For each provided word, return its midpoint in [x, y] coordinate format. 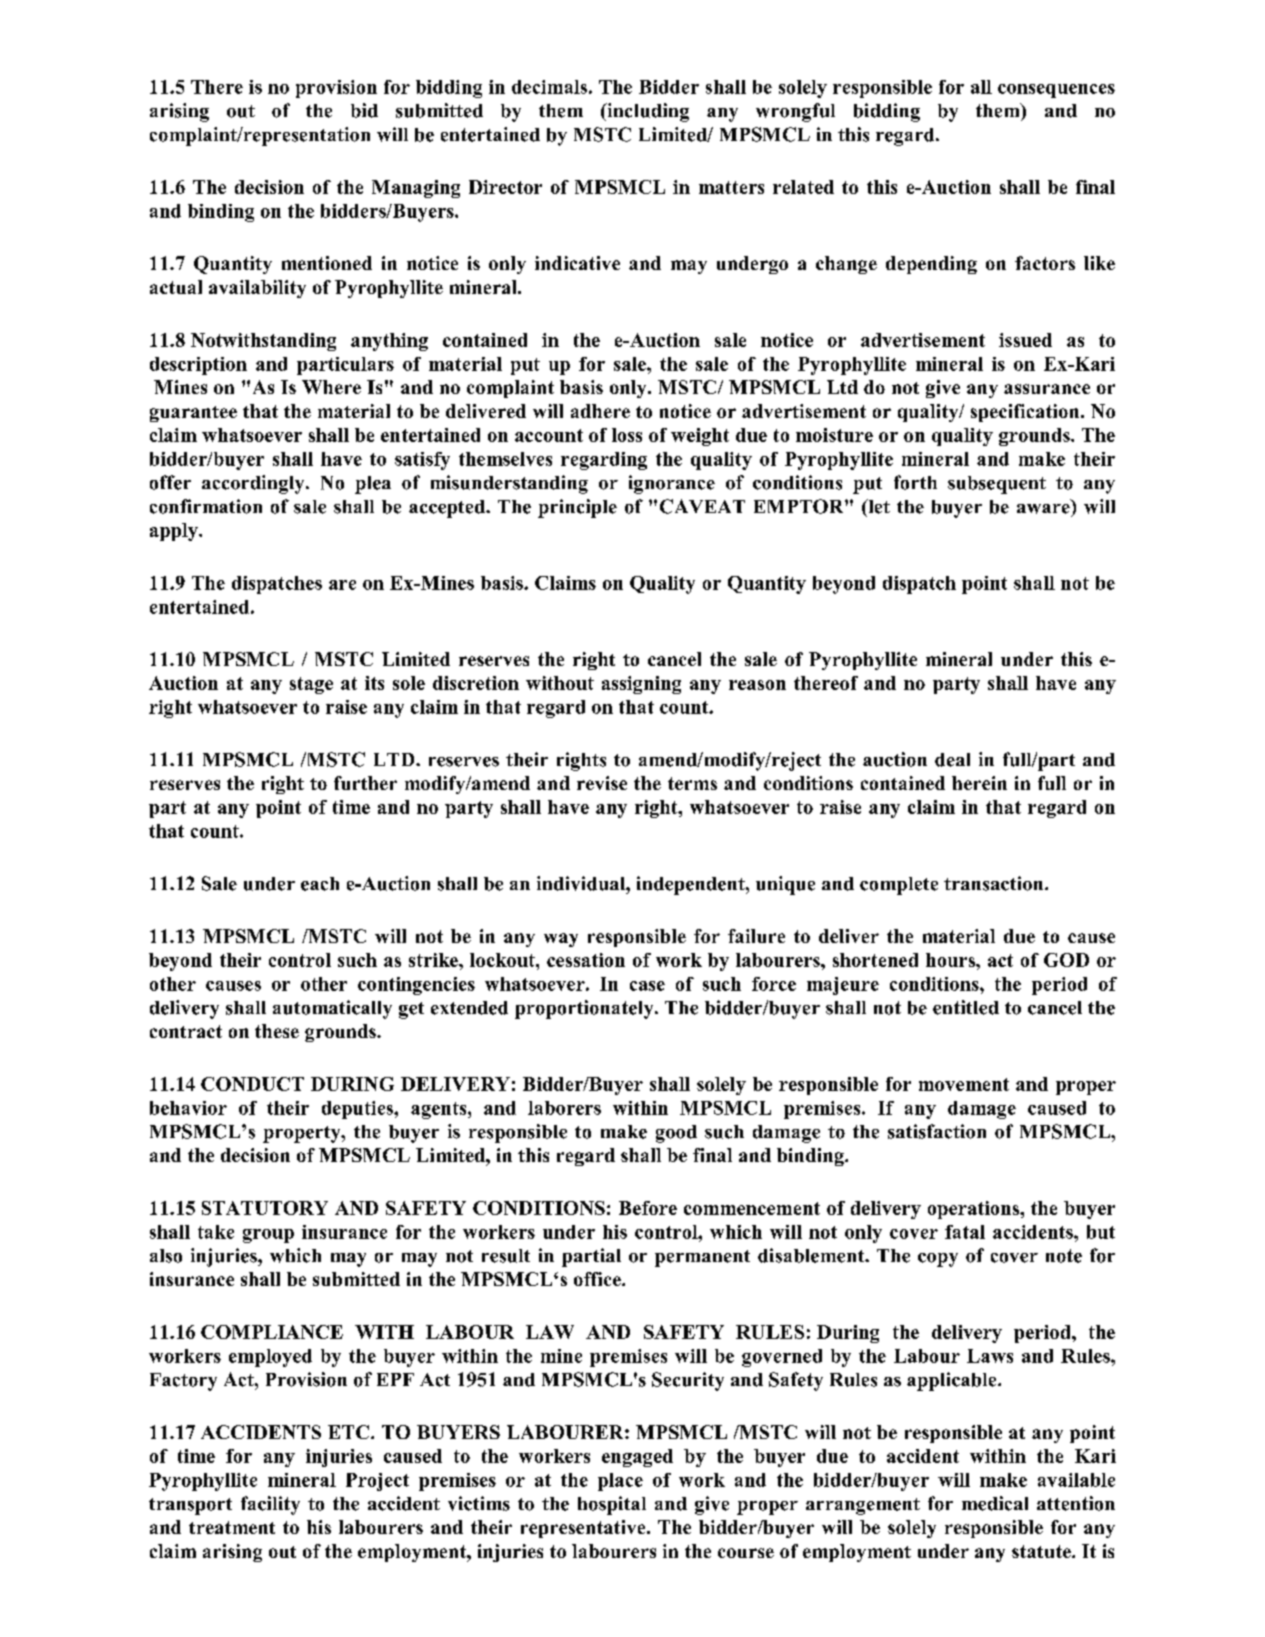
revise [602, 783]
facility [270, 1505]
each [320, 884]
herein [979, 783]
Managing [416, 189]
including [647, 112]
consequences [1056, 91]
